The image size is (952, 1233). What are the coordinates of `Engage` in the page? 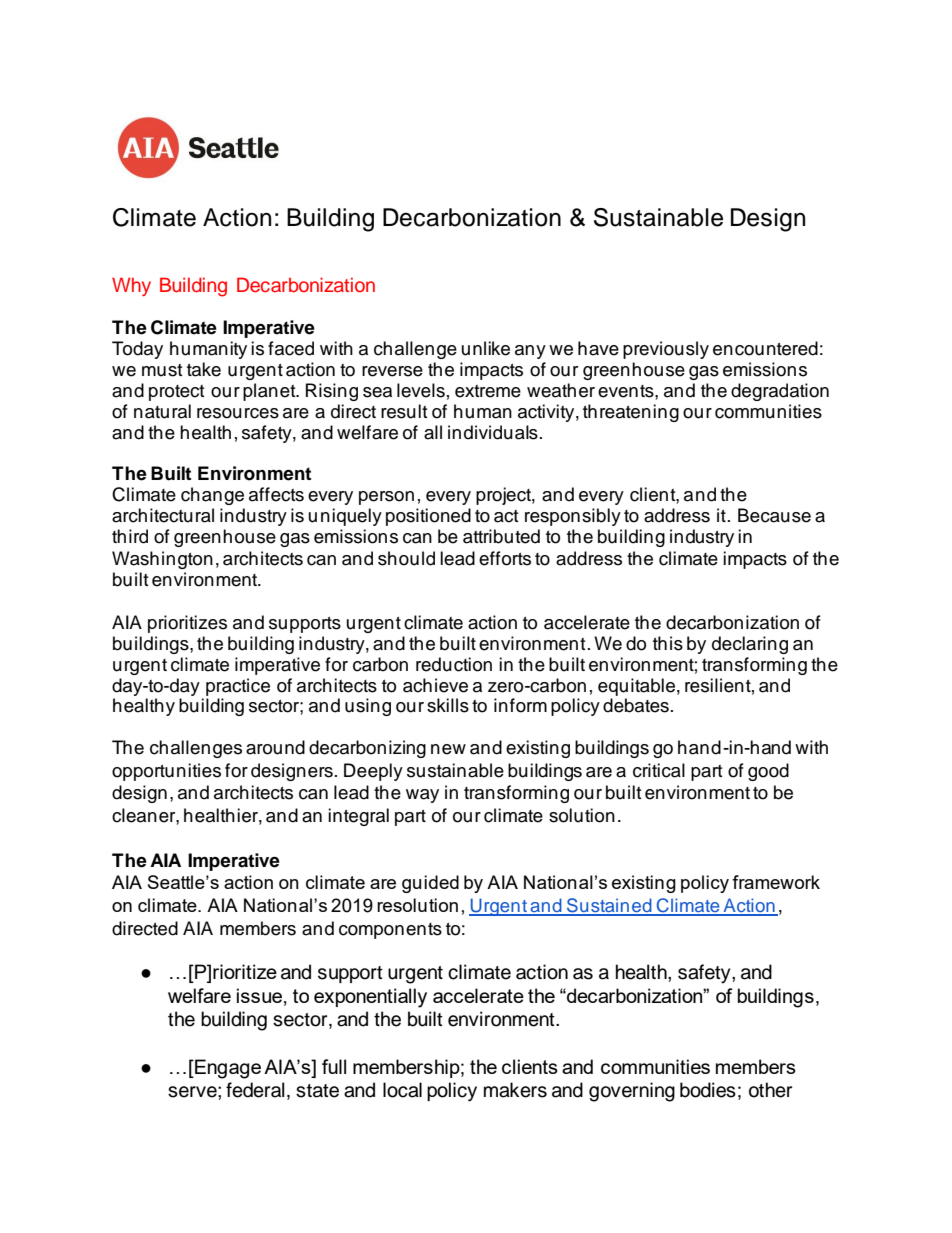 It's located at (227, 1069).
